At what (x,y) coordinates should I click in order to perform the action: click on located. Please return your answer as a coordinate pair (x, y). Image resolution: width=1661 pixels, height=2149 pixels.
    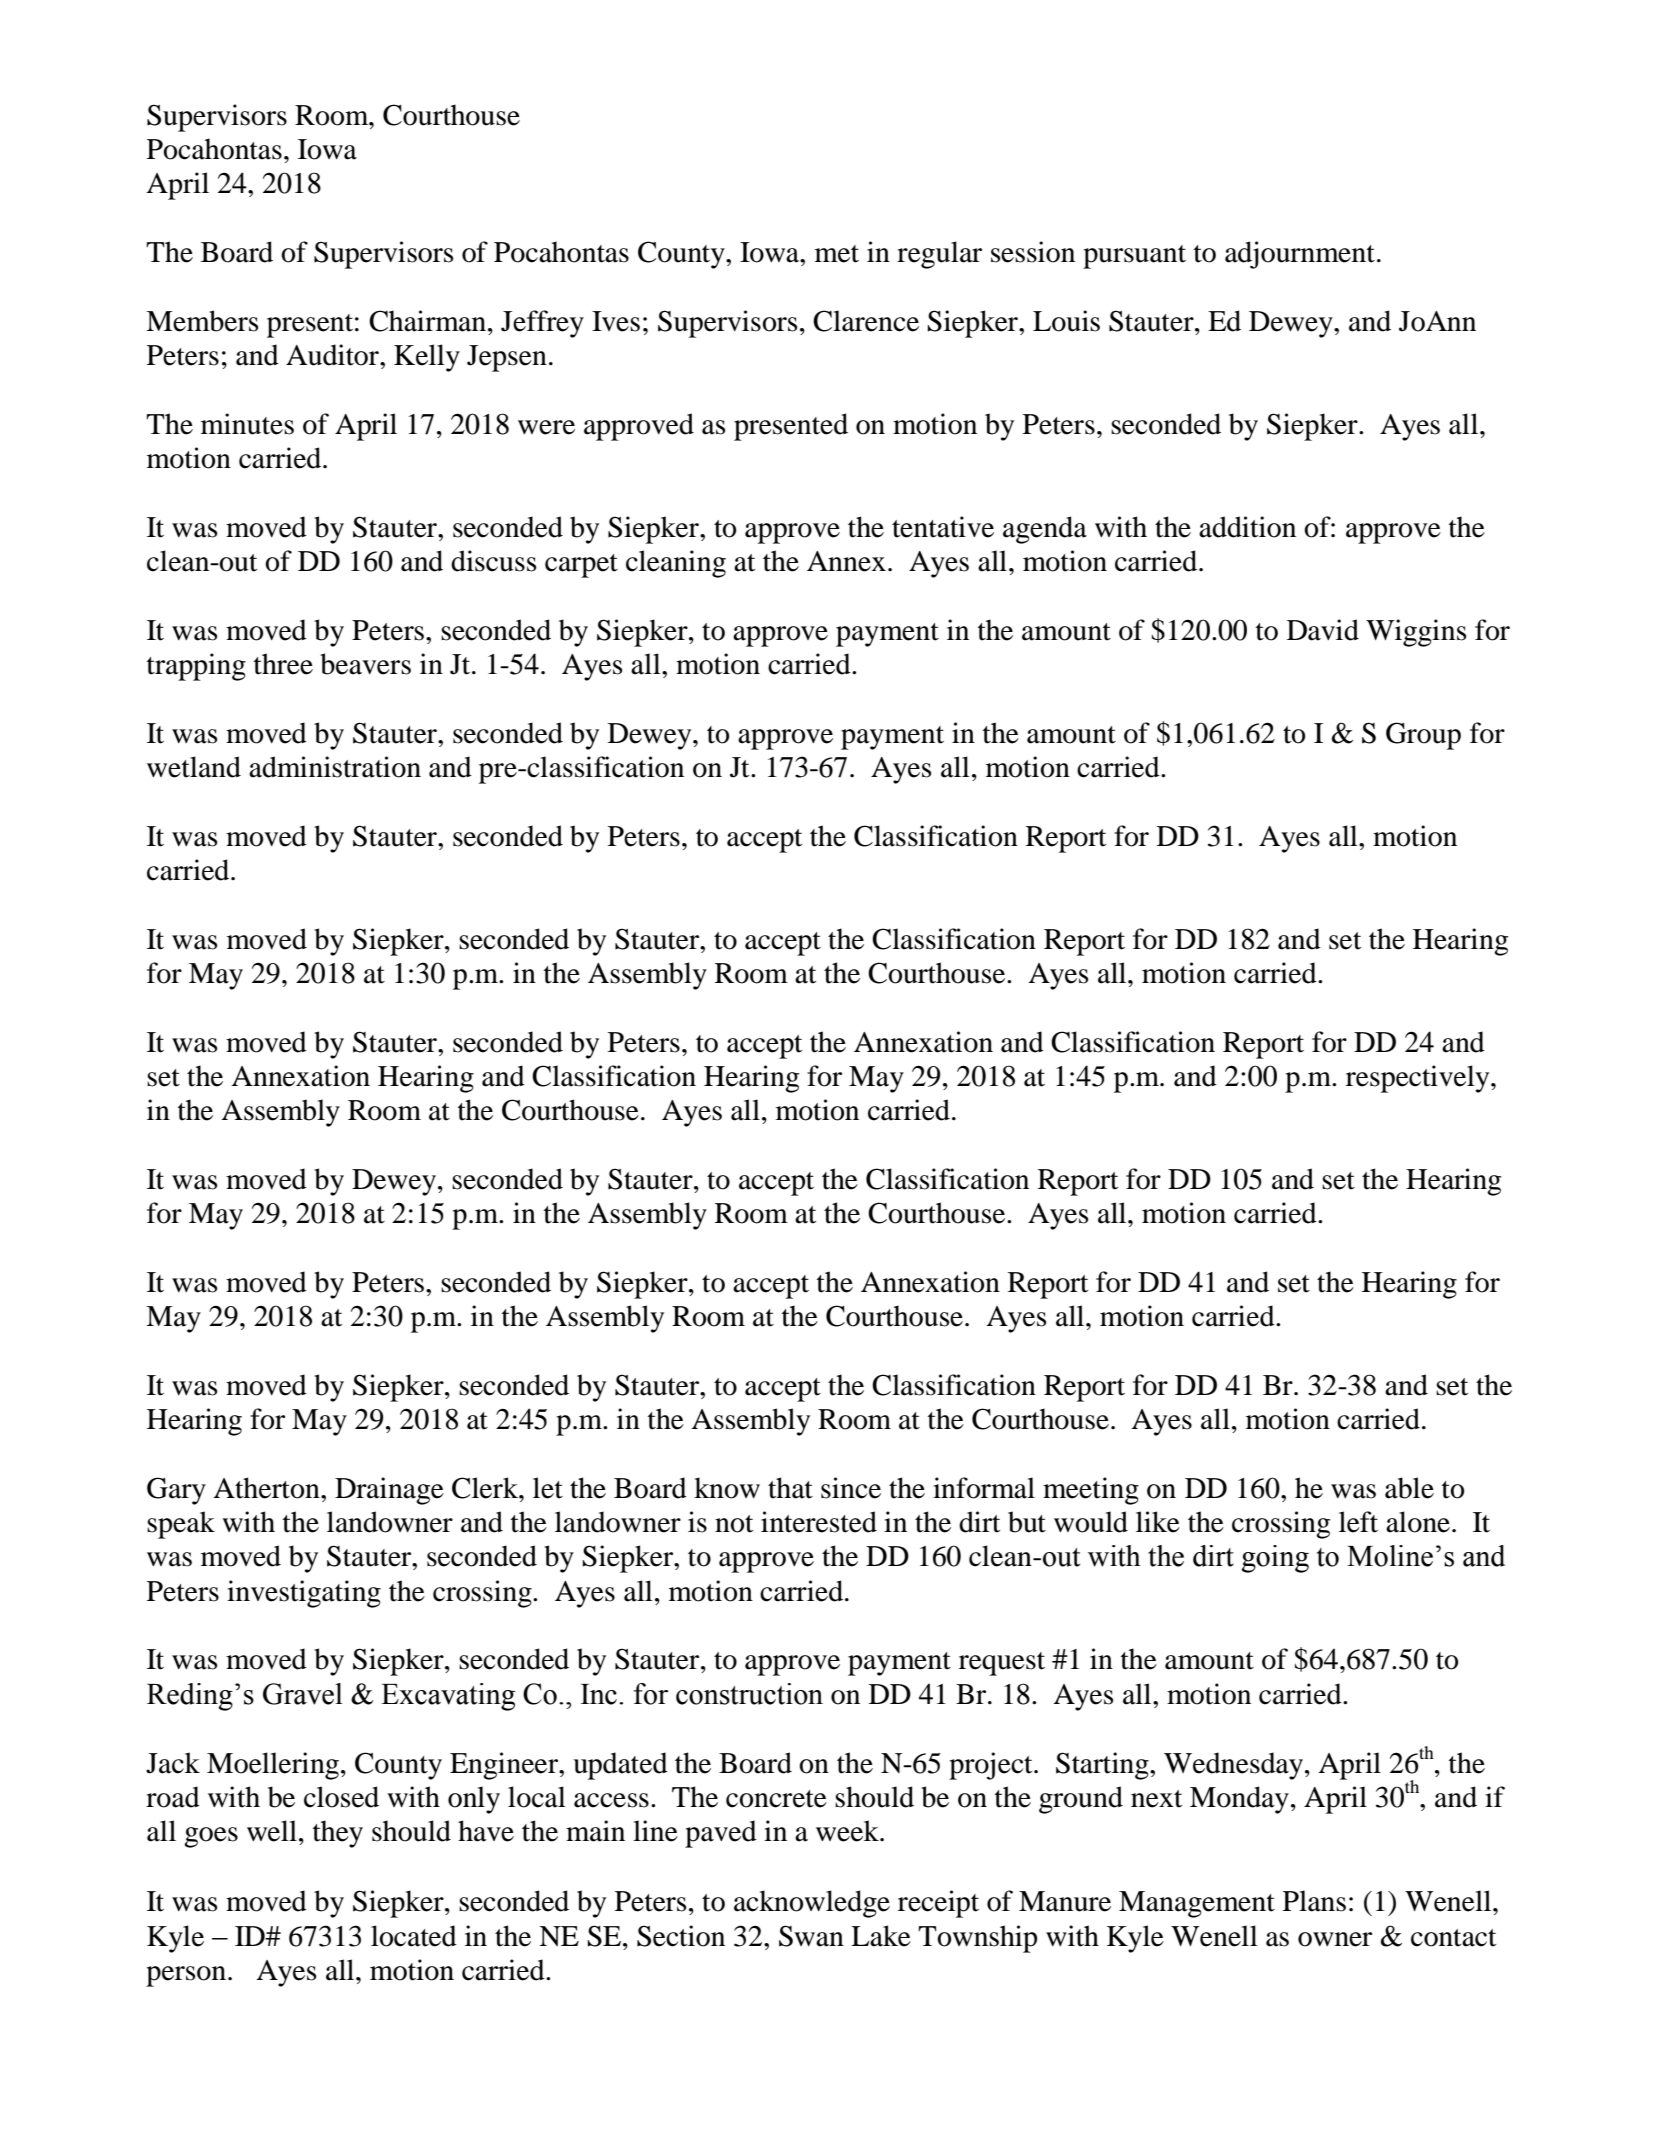
    Looking at the image, I should click on (414, 1936).
